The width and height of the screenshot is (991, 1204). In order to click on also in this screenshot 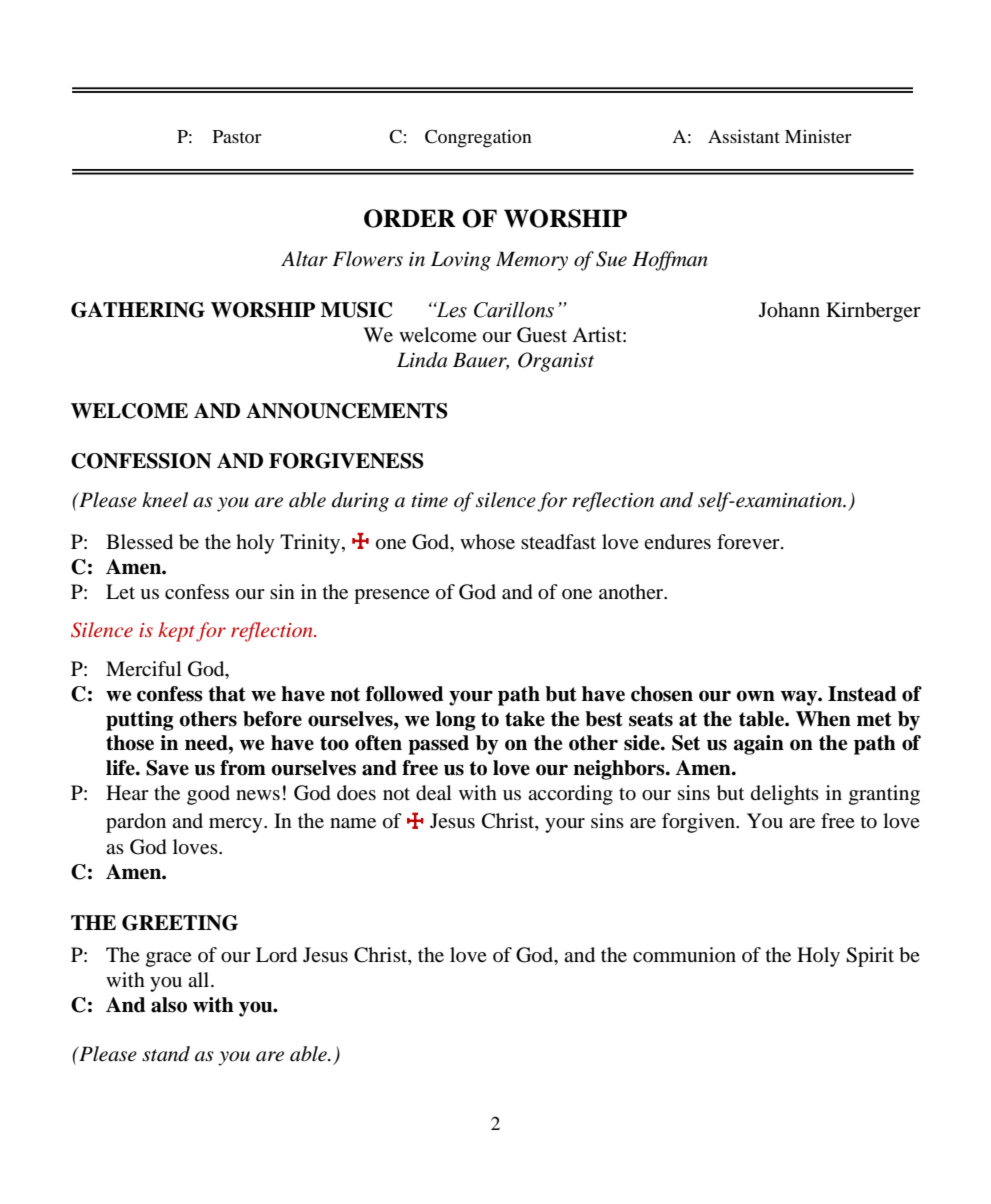, I will do `click(169, 1005)`.
